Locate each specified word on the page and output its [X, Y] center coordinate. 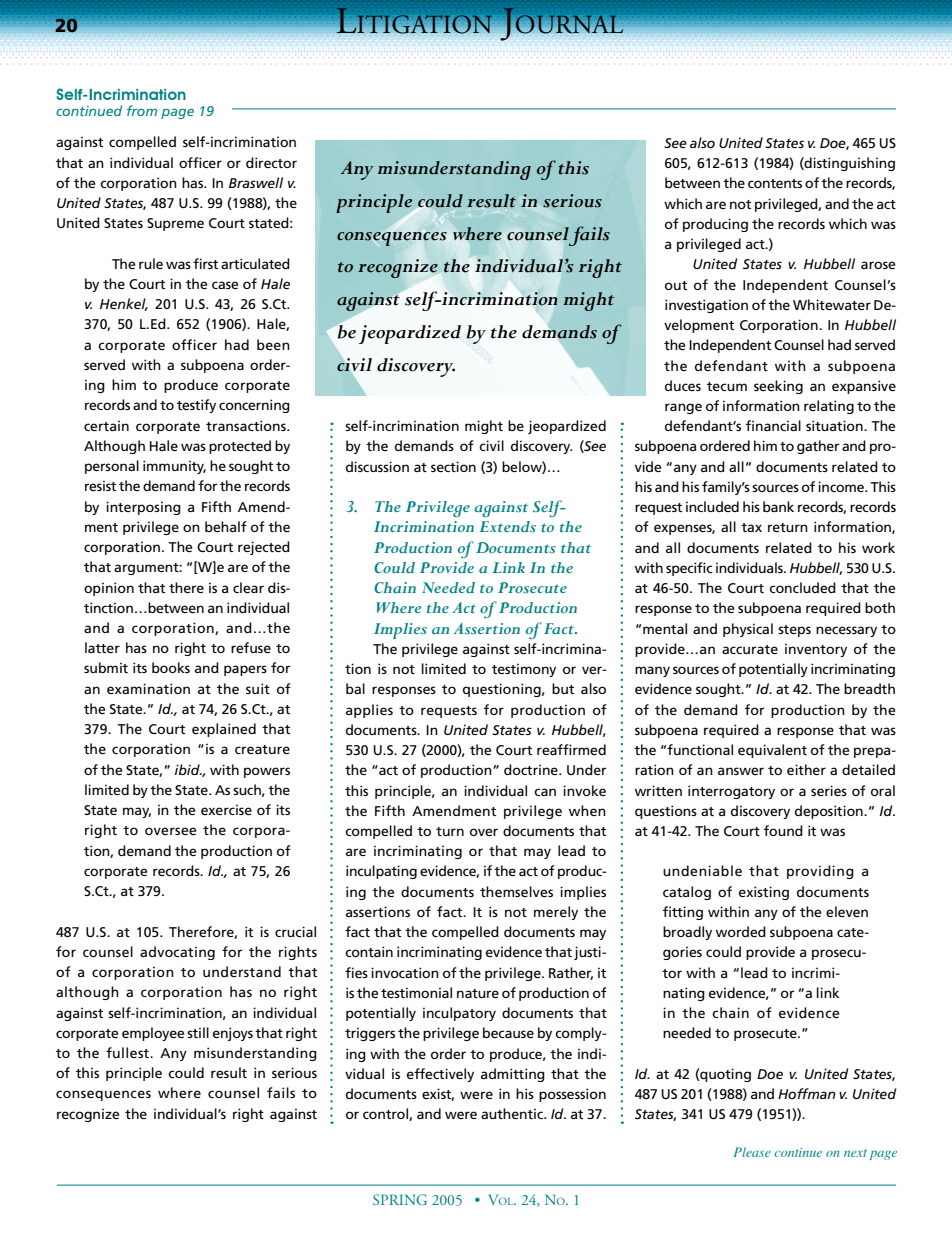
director [271, 162]
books [171, 667]
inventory [816, 650]
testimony [524, 670]
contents [775, 183]
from [142, 110]
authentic [513, 1113]
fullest [128, 1052]
